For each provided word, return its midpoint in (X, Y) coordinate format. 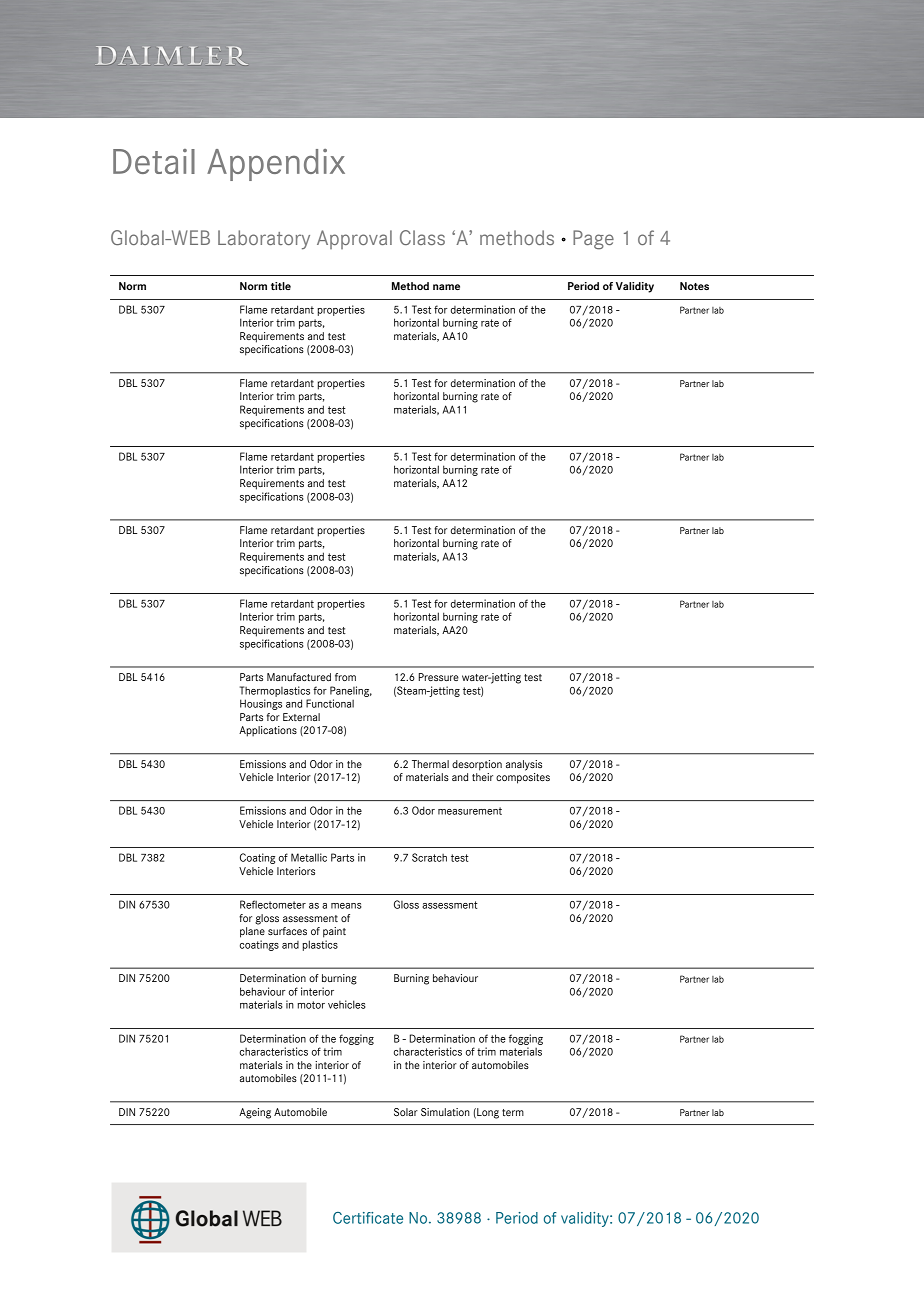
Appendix (276, 165)
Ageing (255, 1113)
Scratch (429, 857)
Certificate (368, 1218)
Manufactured (299, 677)
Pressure (439, 677)
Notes (694, 286)
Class (422, 237)
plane (252, 932)
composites (523, 778)
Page (593, 240)
